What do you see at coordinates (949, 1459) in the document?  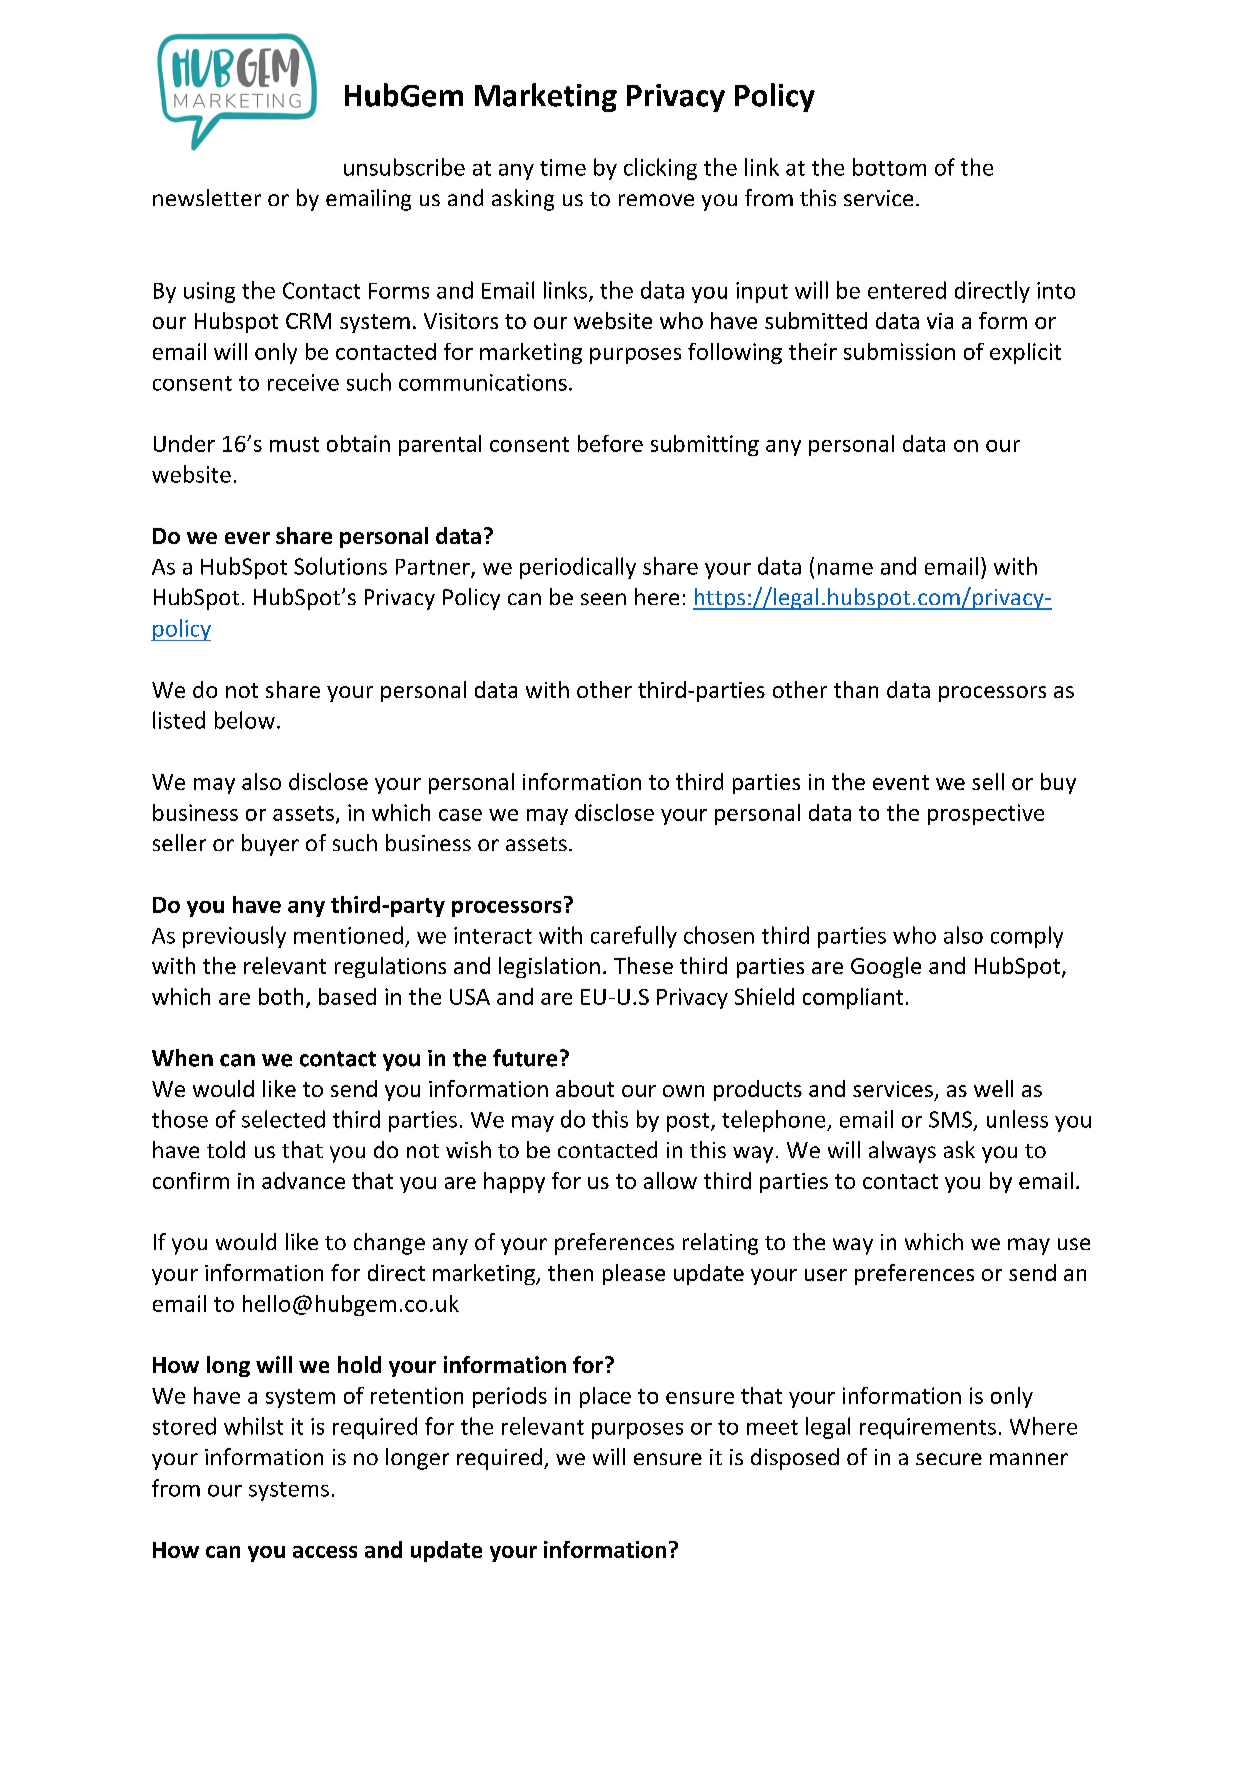 I see `secure` at bounding box center [949, 1459].
